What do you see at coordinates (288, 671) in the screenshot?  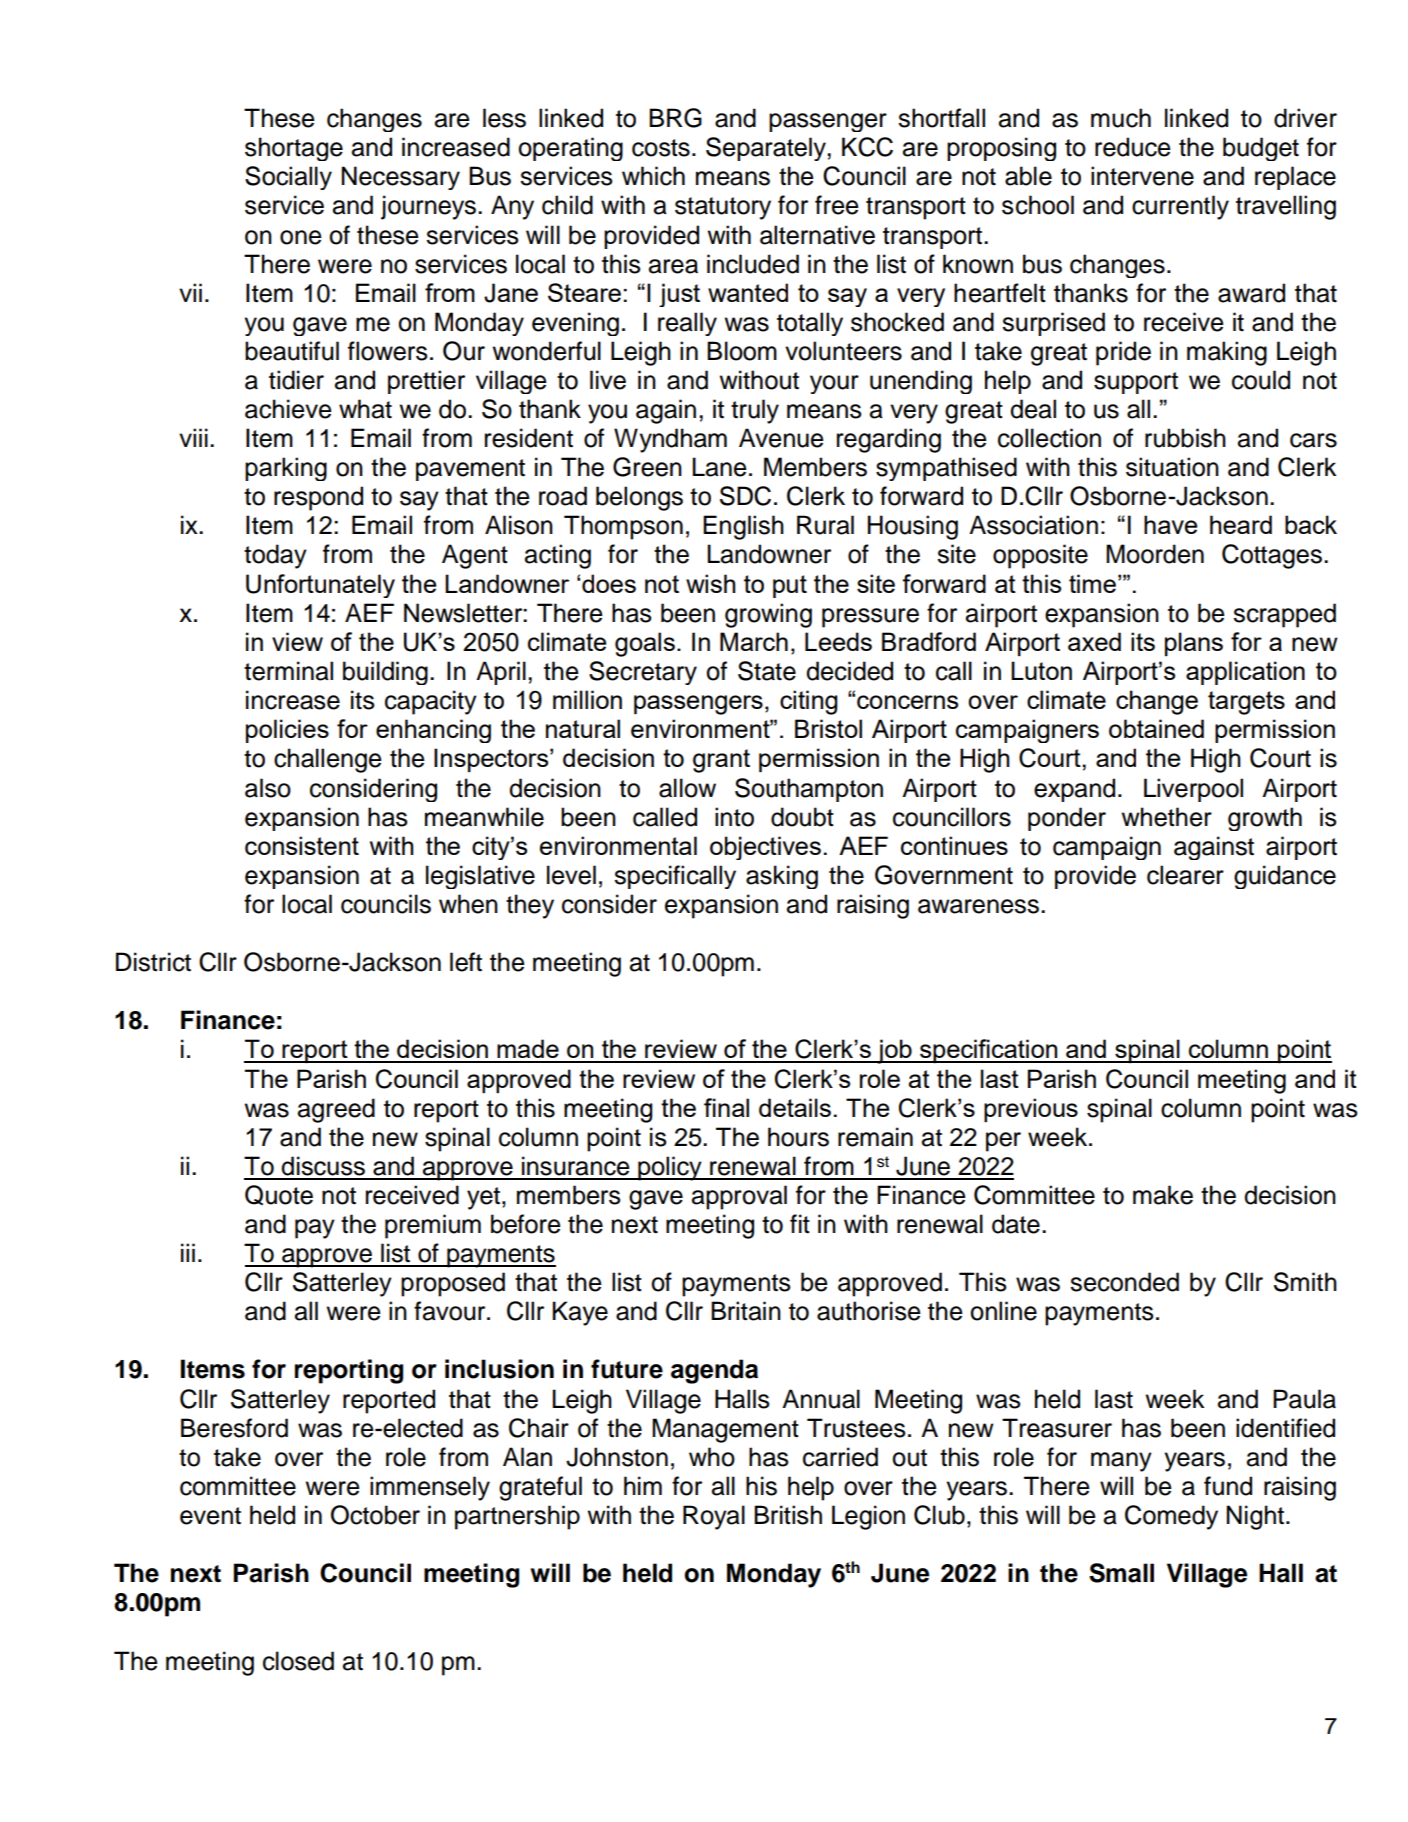 I see `terminal` at bounding box center [288, 671].
